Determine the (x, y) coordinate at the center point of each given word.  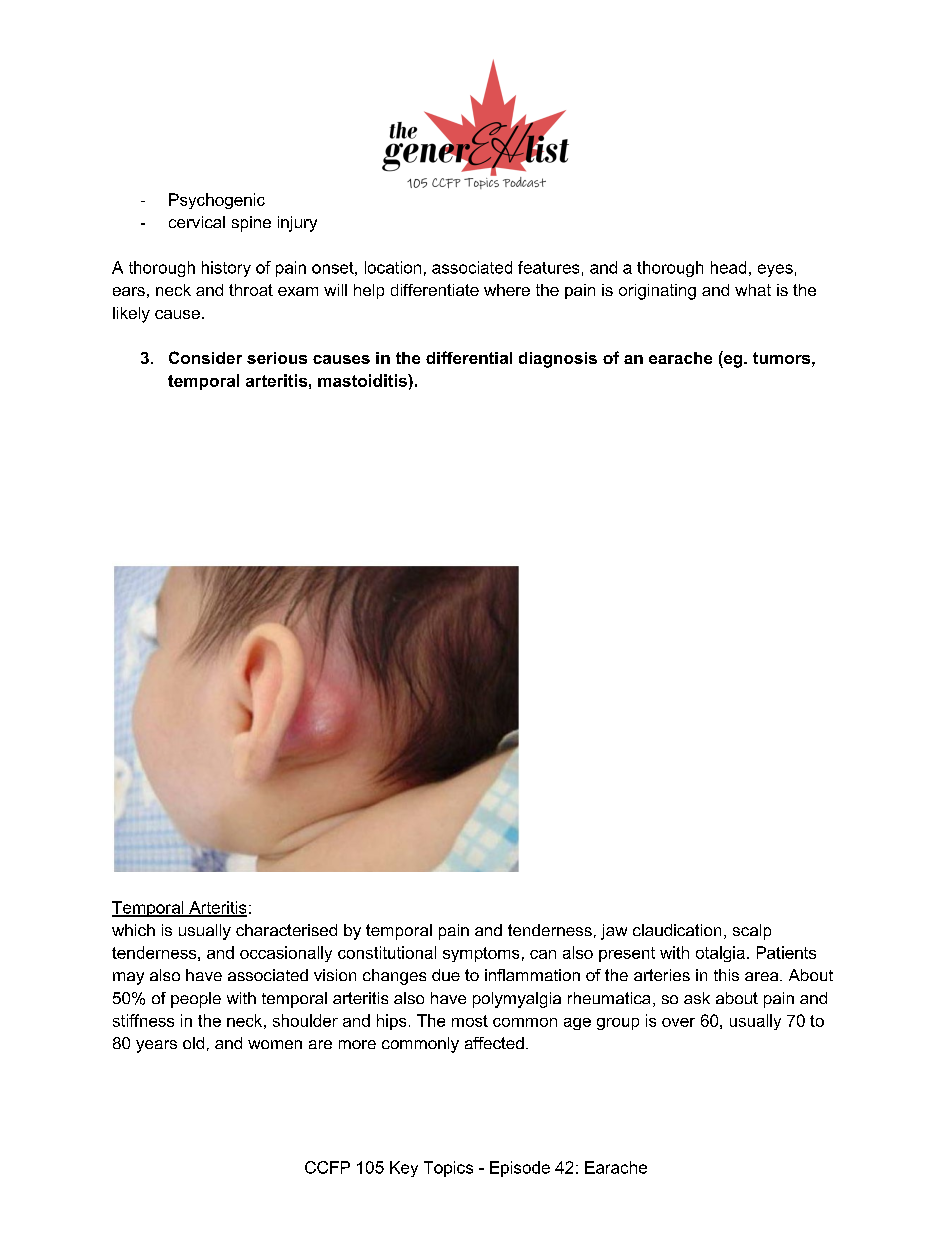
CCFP (327, 1167)
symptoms (481, 954)
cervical (197, 222)
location (393, 267)
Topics (448, 1169)
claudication (677, 930)
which (133, 930)
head (728, 267)
